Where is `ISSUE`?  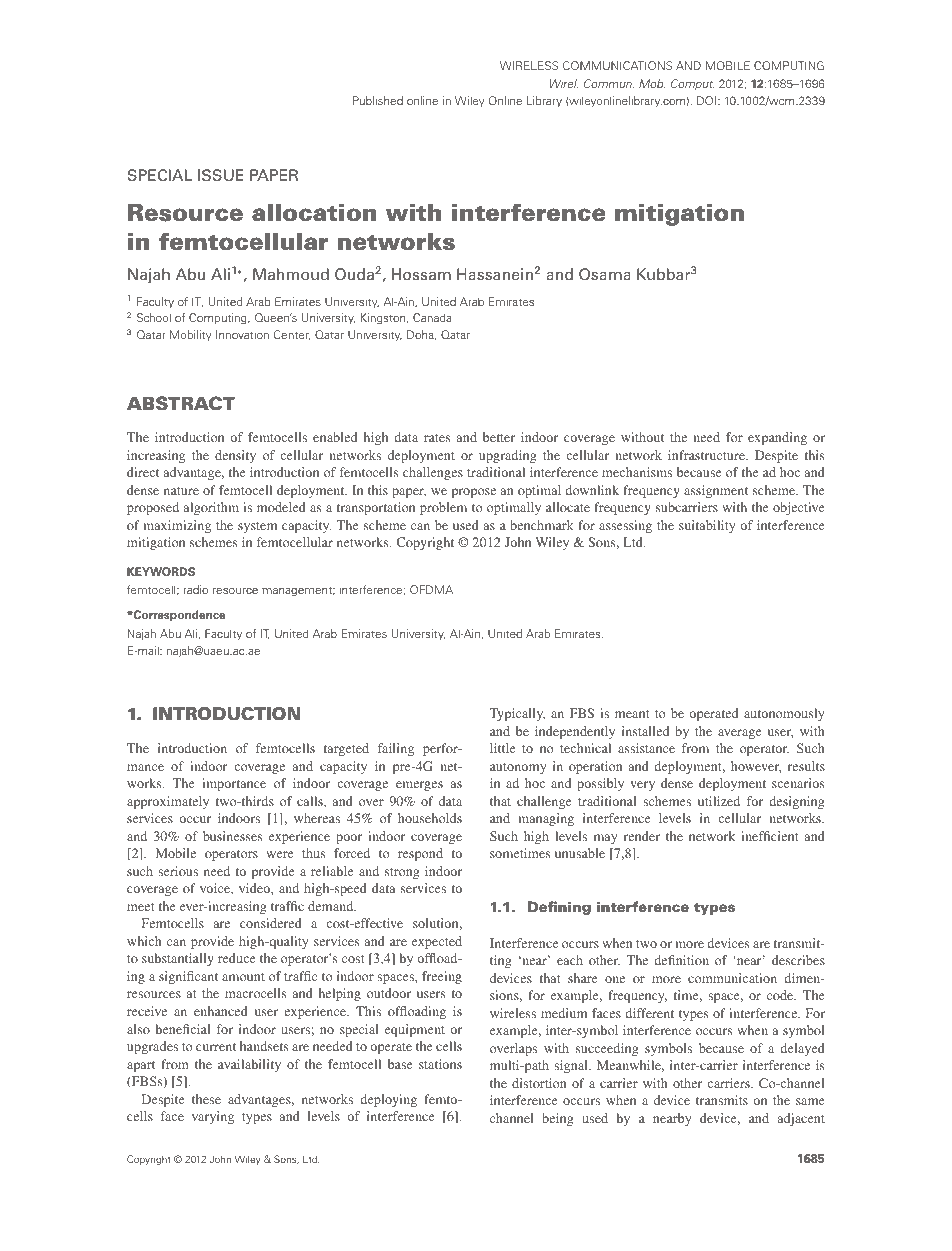
ISSUE is located at coordinates (221, 175).
